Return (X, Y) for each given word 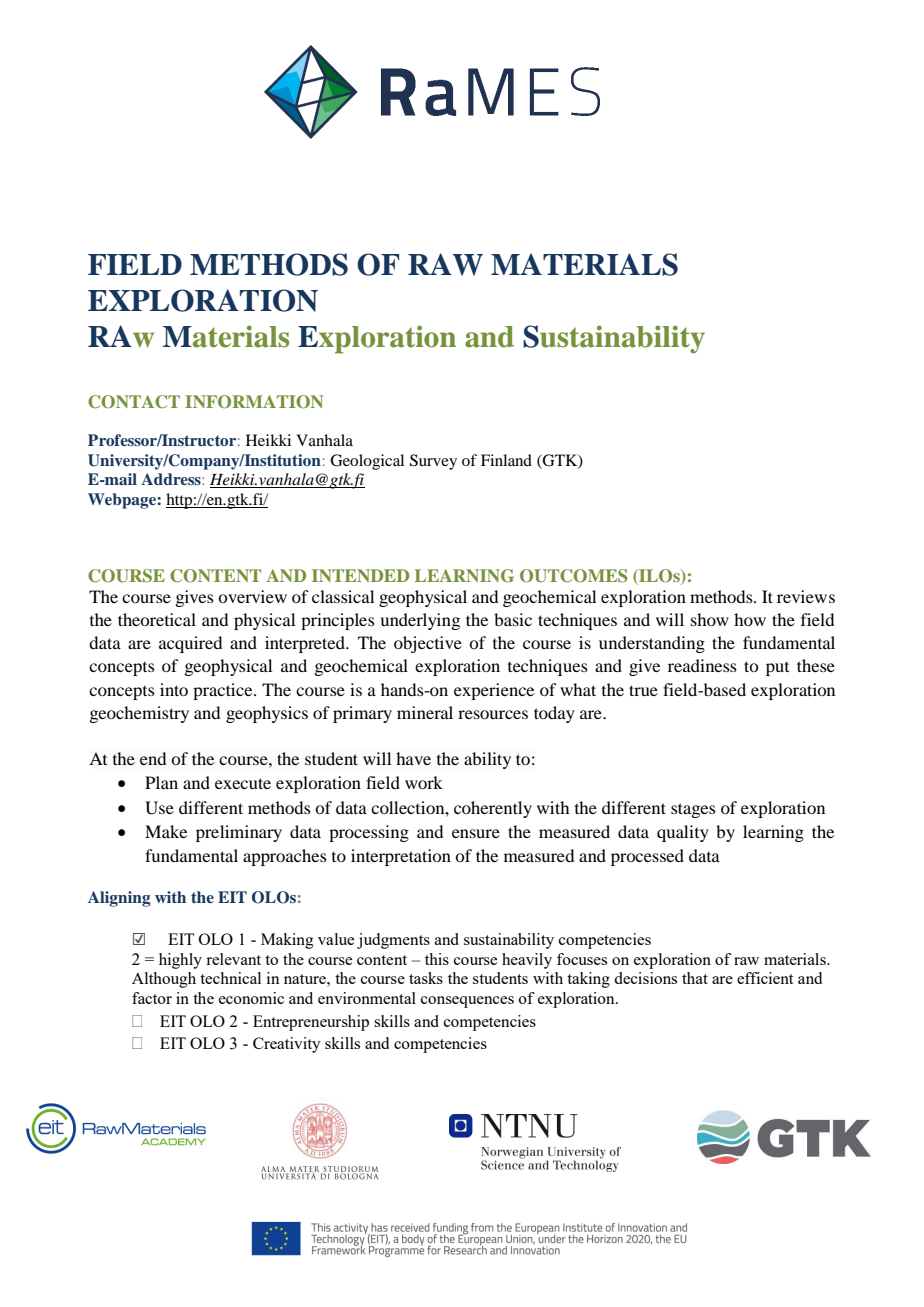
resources (493, 714)
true (643, 690)
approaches (285, 857)
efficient (765, 978)
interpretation (401, 857)
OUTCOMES (573, 576)
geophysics (267, 714)
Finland (506, 460)
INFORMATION (254, 402)
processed (647, 857)
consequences (467, 1002)
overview (252, 596)
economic (251, 998)
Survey (433, 462)
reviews (806, 596)
